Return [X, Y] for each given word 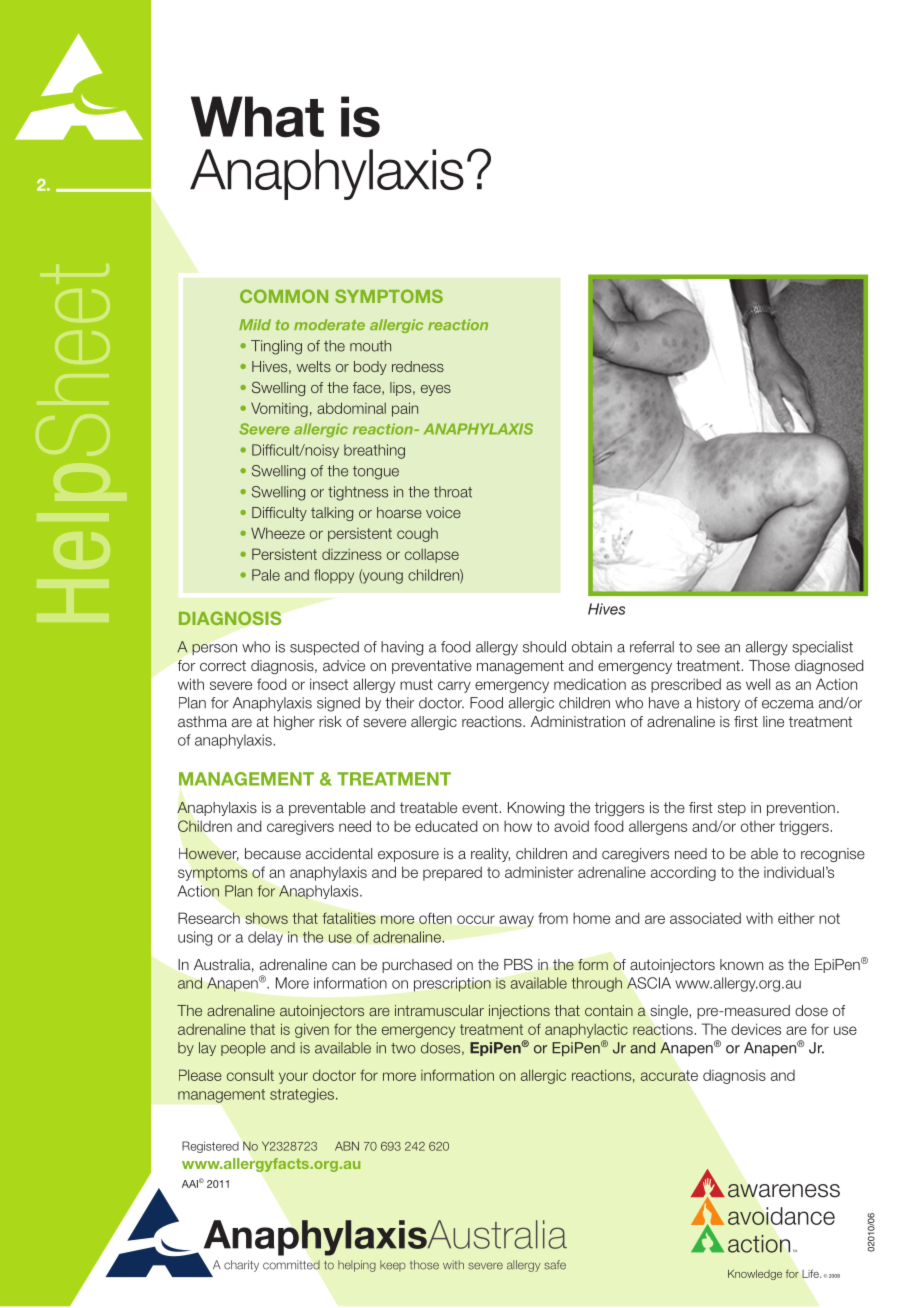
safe [555, 1265]
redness [418, 366]
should [544, 647]
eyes [436, 390]
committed [291, 1265]
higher [294, 723]
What [257, 117]
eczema [788, 704]
